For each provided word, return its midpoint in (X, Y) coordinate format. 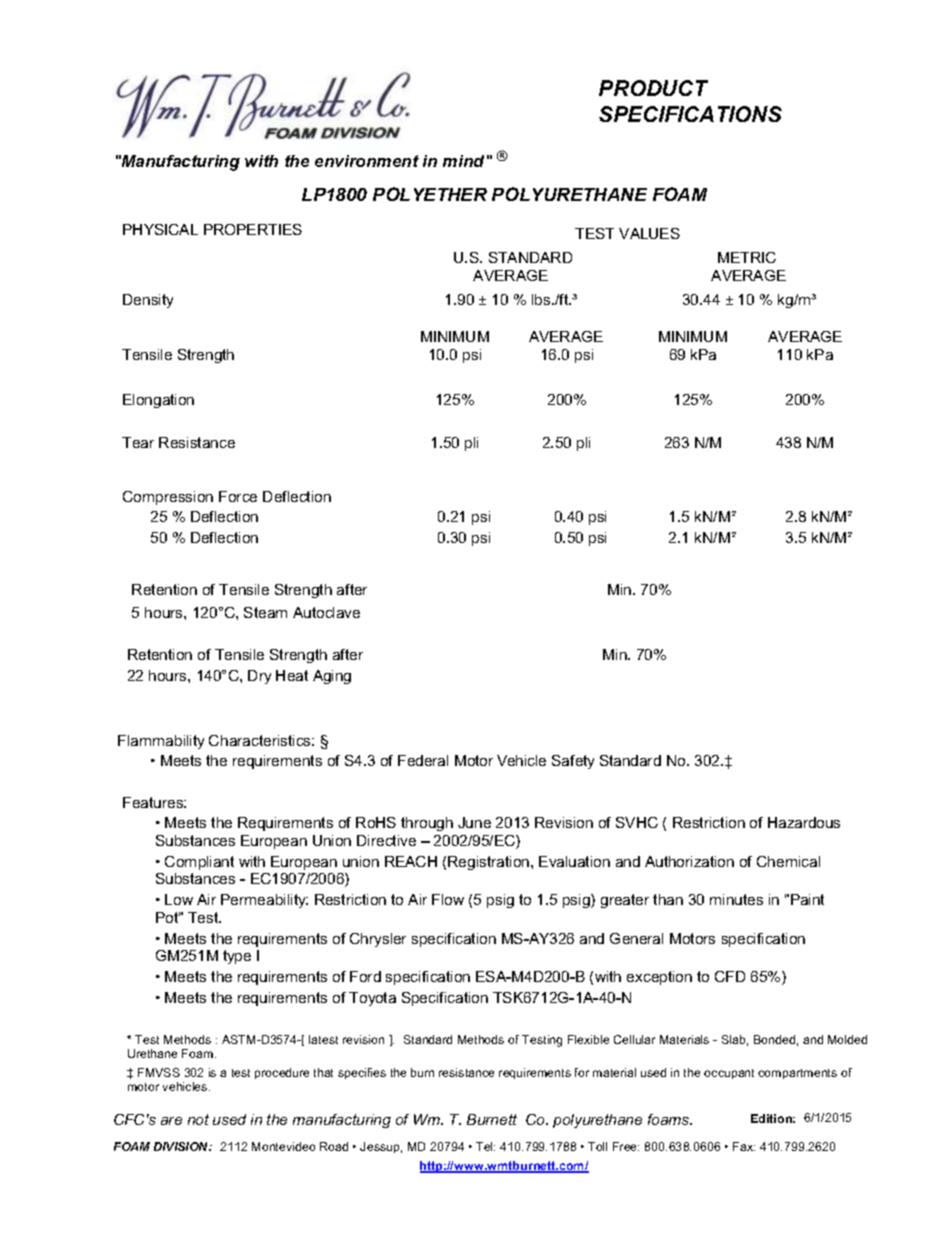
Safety (573, 762)
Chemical (788, 861)
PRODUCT (653, 88)
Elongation (158, 401)
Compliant (199, 863)
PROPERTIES (253, 229)
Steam (265, 612)
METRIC (747, 257)
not (198, 1119)
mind (463, 161)
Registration (490, 863)
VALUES (649, 233)
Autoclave (326, 612)
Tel (485, 1146)
